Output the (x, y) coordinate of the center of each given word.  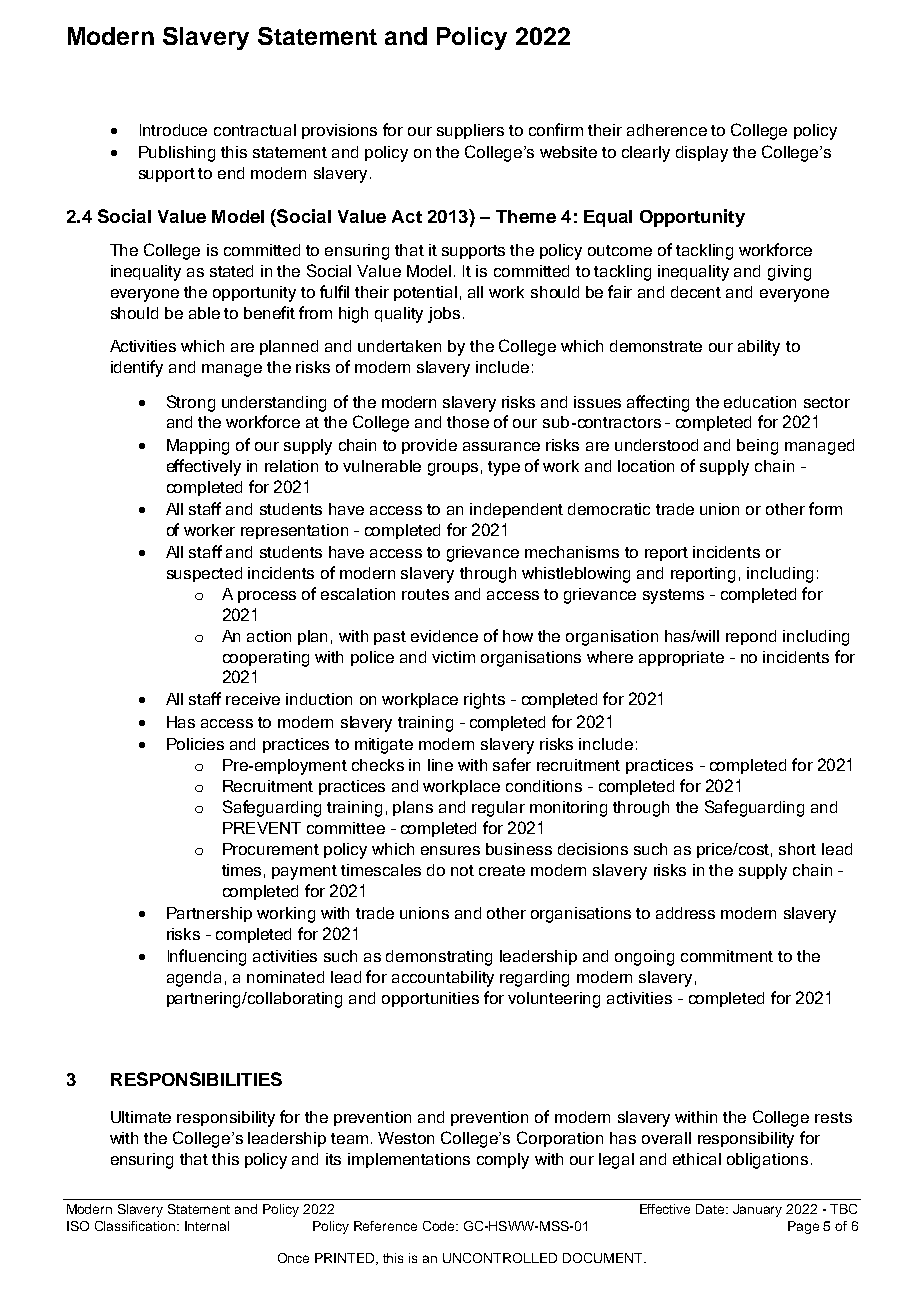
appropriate (681, 658)
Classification (136, 1226)
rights (484, 701)
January (757, 1210)
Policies (195, 744)
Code (440, 1226)
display (702, 154)
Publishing (177, 154)
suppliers (470, 131)
